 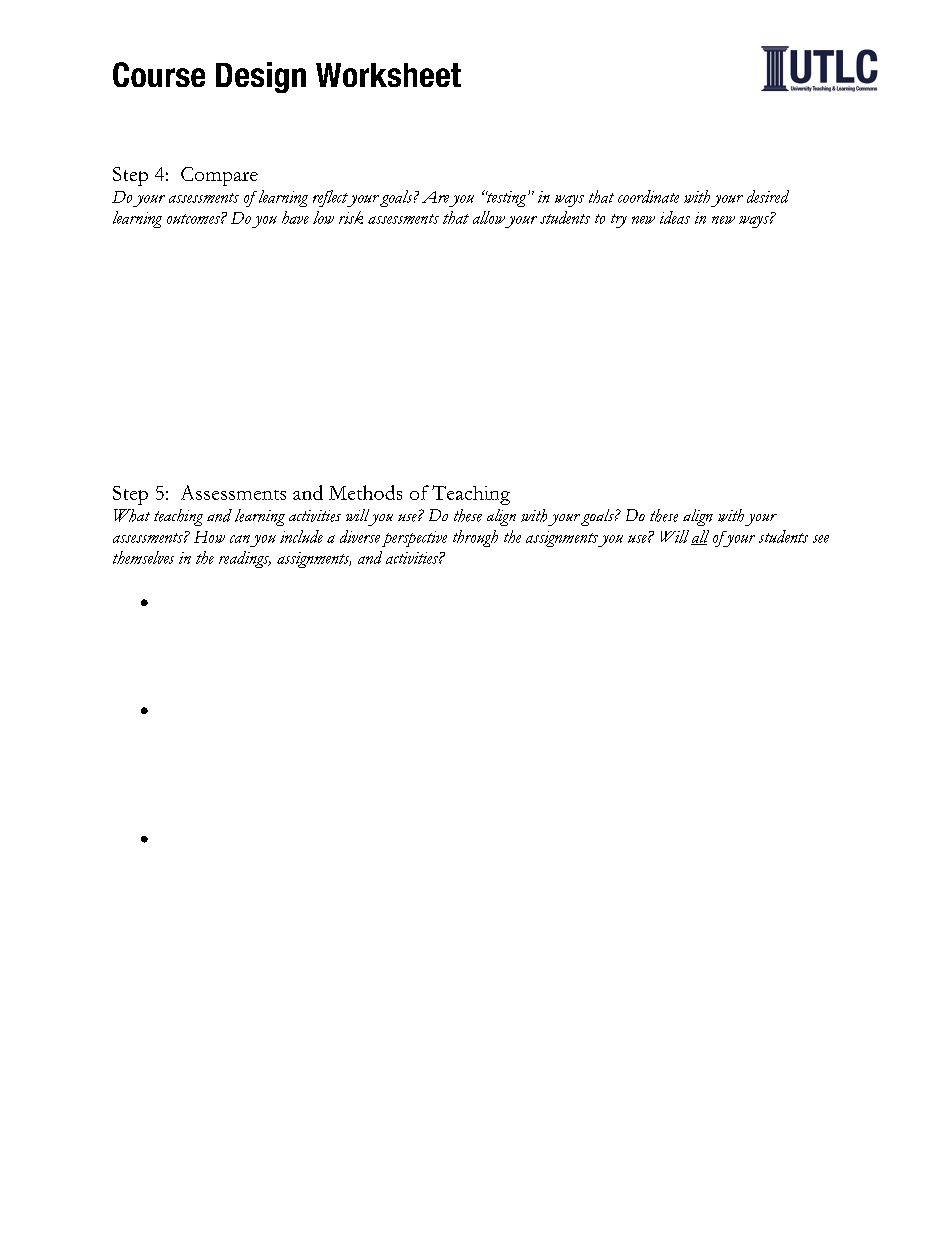 What do you see at coordinates (295, 217) in the image?
I see `have` at bounding box center [295, 217].
